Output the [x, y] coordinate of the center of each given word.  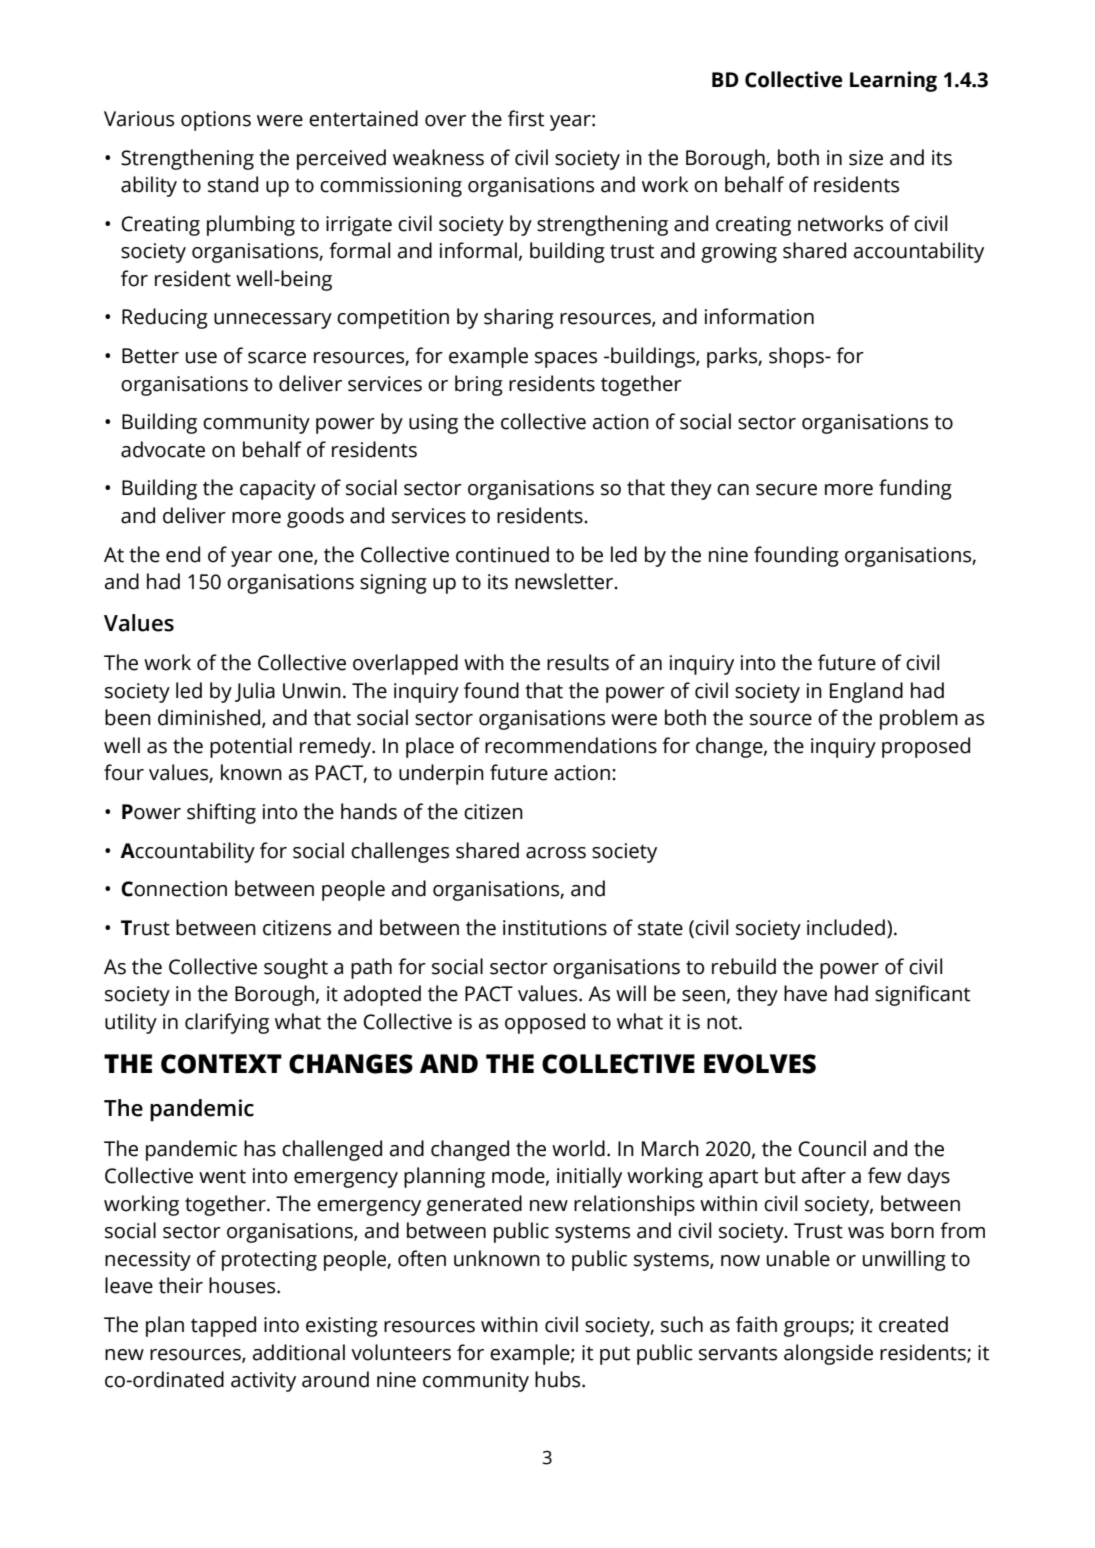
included [846, 927]
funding [915, 489]
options [216, 121]
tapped [223, 1326]
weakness [438, 157]
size [866, 158]
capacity [278, 490]
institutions [555, 928]
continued [502, 554]
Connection [174, 889]
